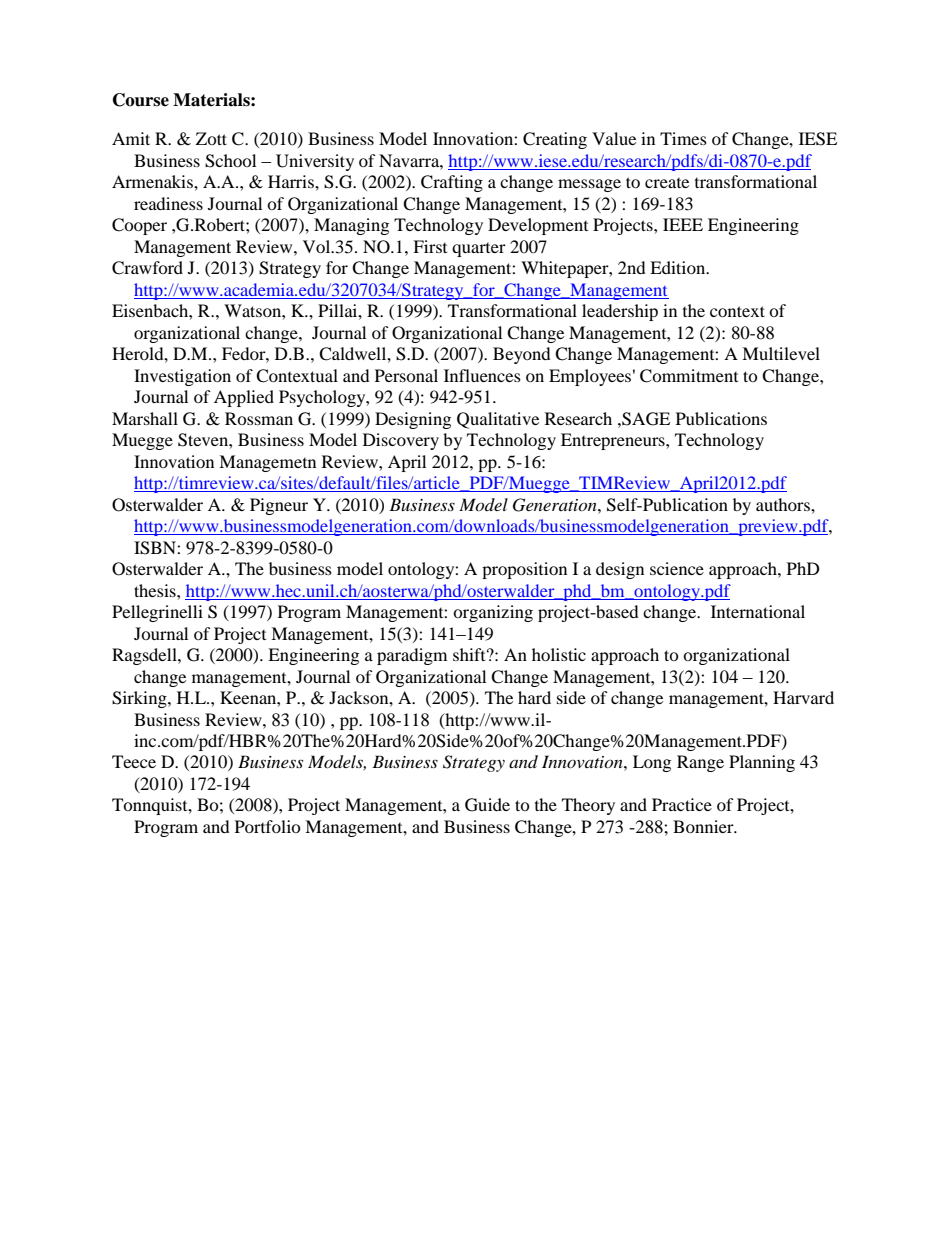 This screenshot has height=1233, width=952. I want to click on Discovery, so click(401, 441).
